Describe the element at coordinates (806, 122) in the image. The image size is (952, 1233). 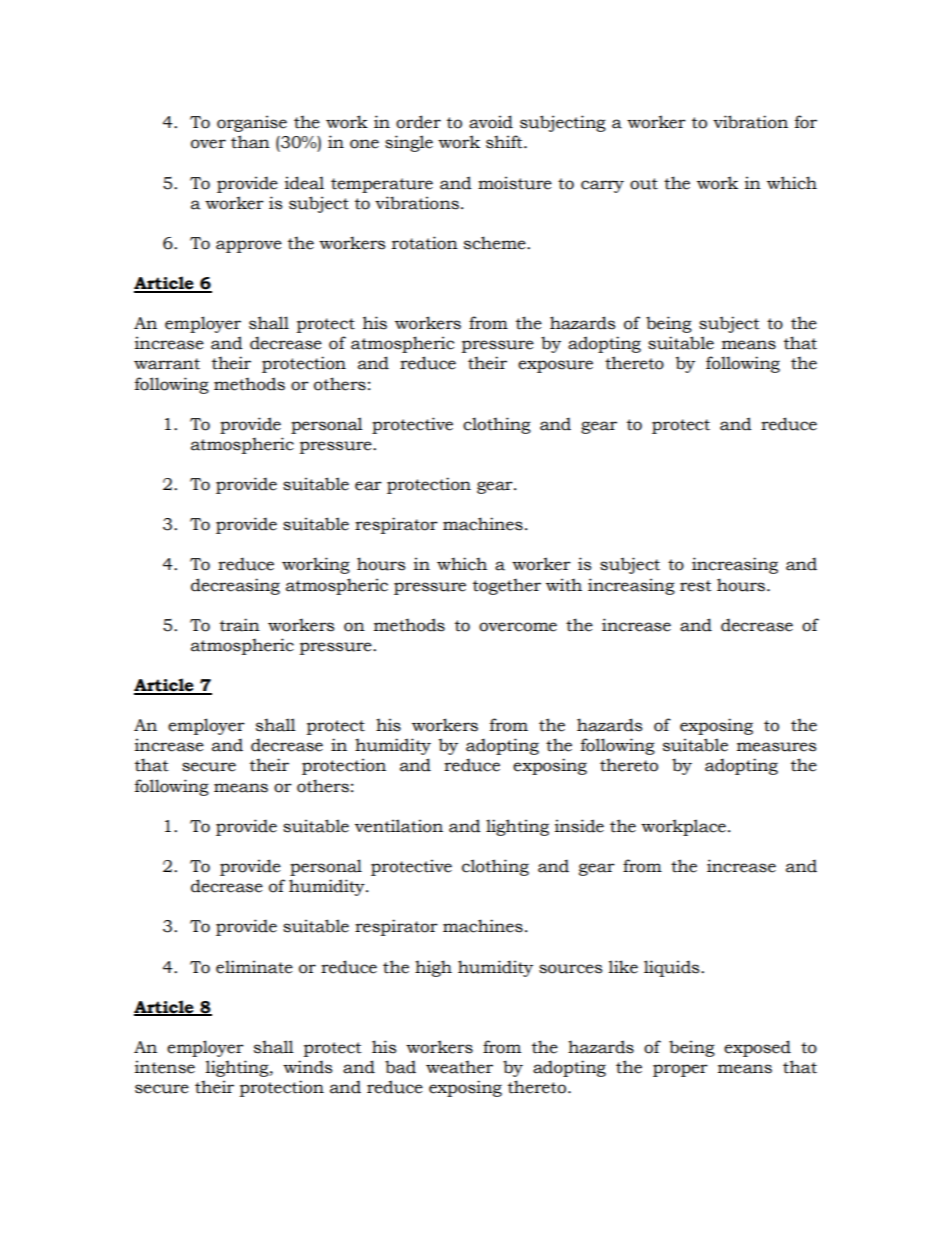
I see `for` at that location.
